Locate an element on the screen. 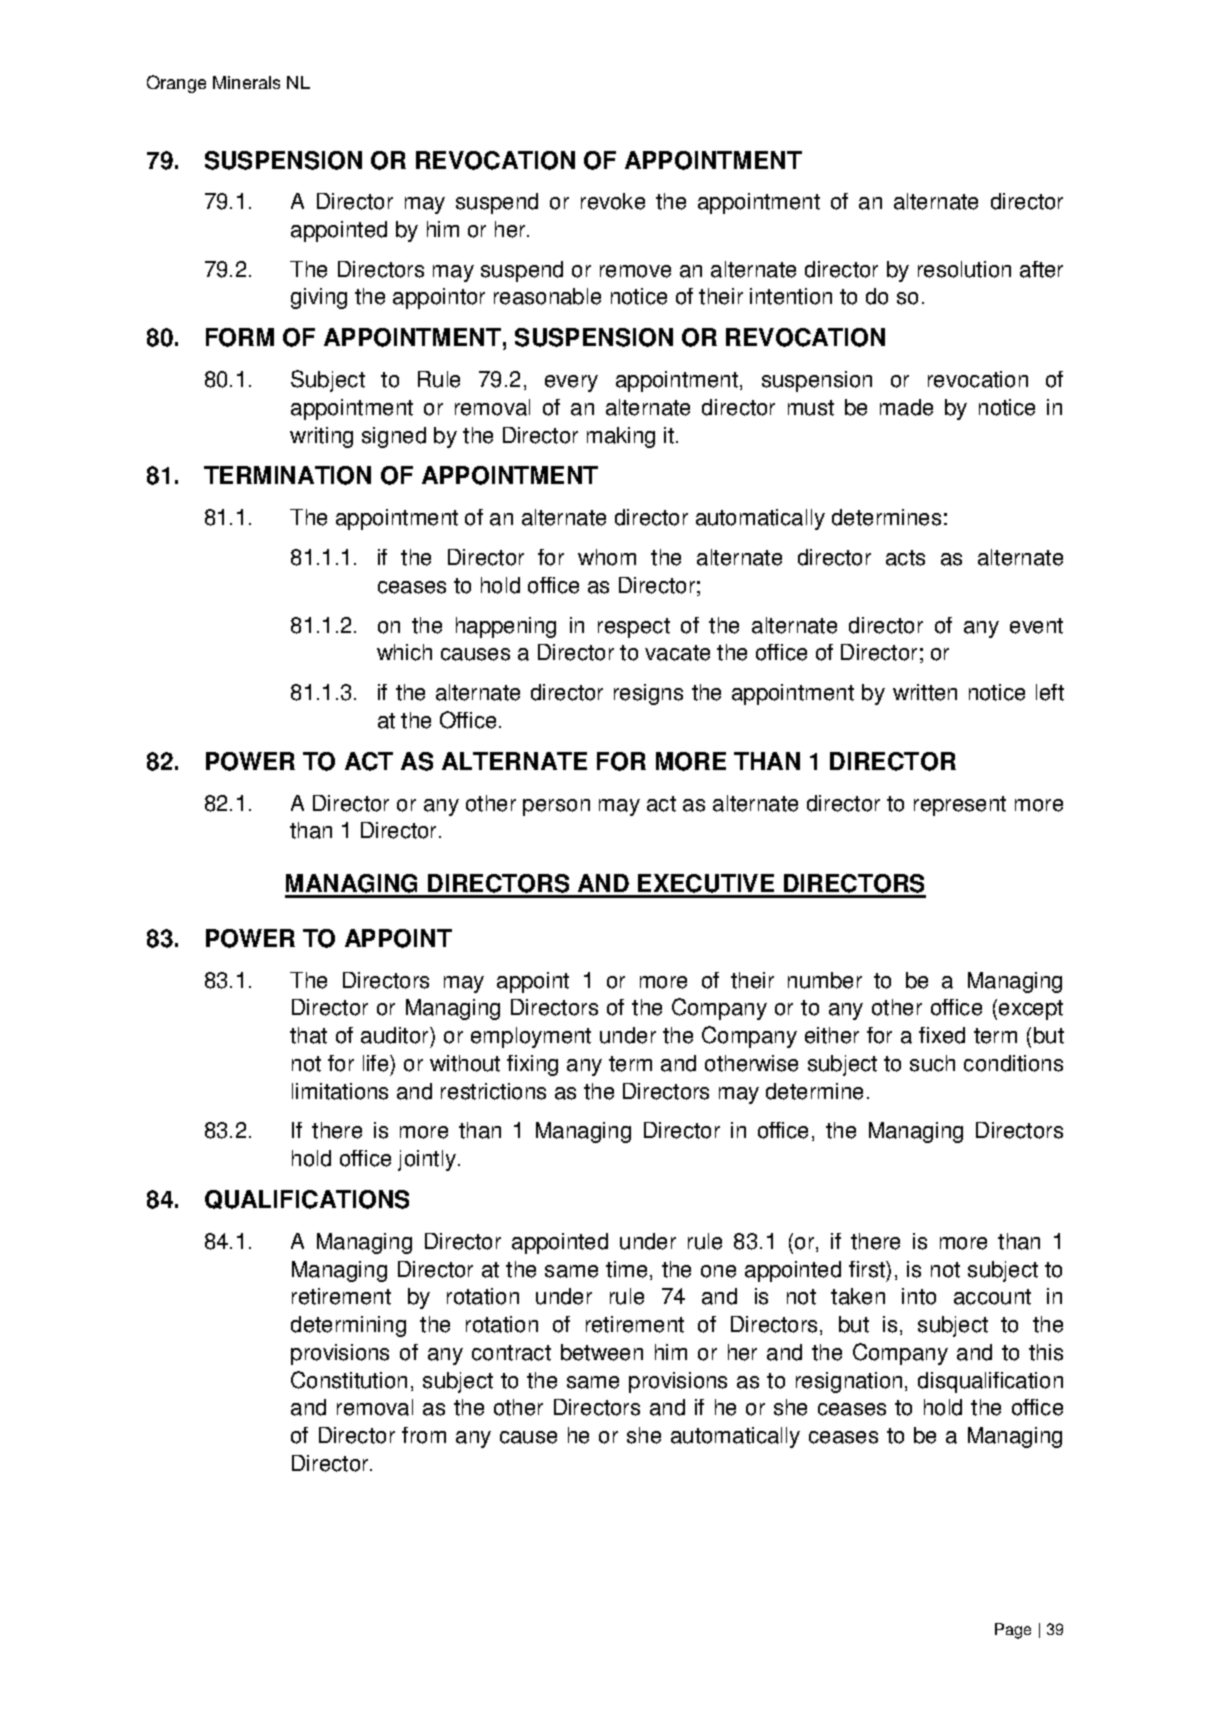 The image size is (1210, 1712). time is located at coordinates (628, 1270).
